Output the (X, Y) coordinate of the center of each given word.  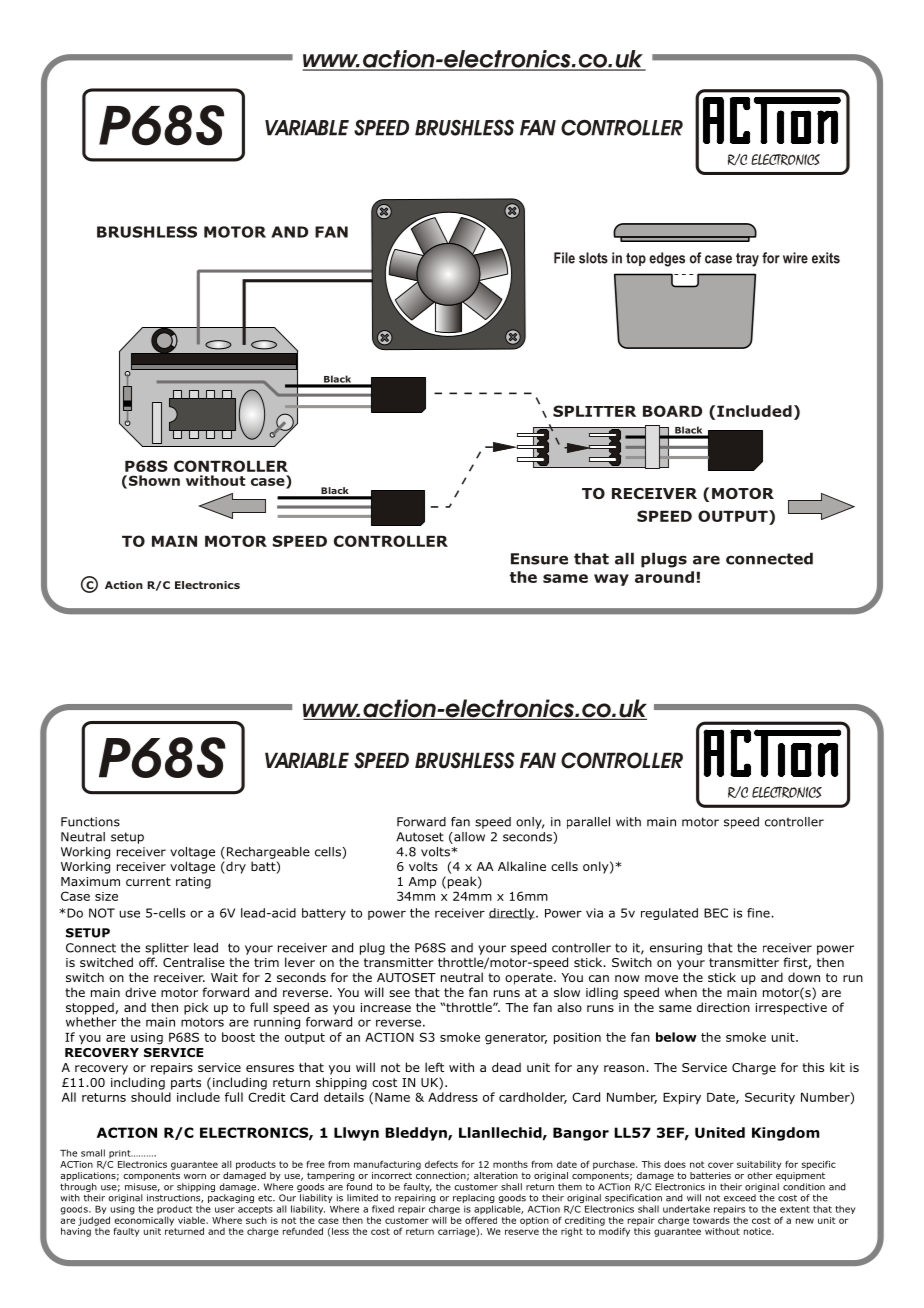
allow (468, 838)
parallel (588, 823)
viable (192, 1220)
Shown (154, 480)
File (564, 258)
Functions (90, 822)
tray (747, 260)
